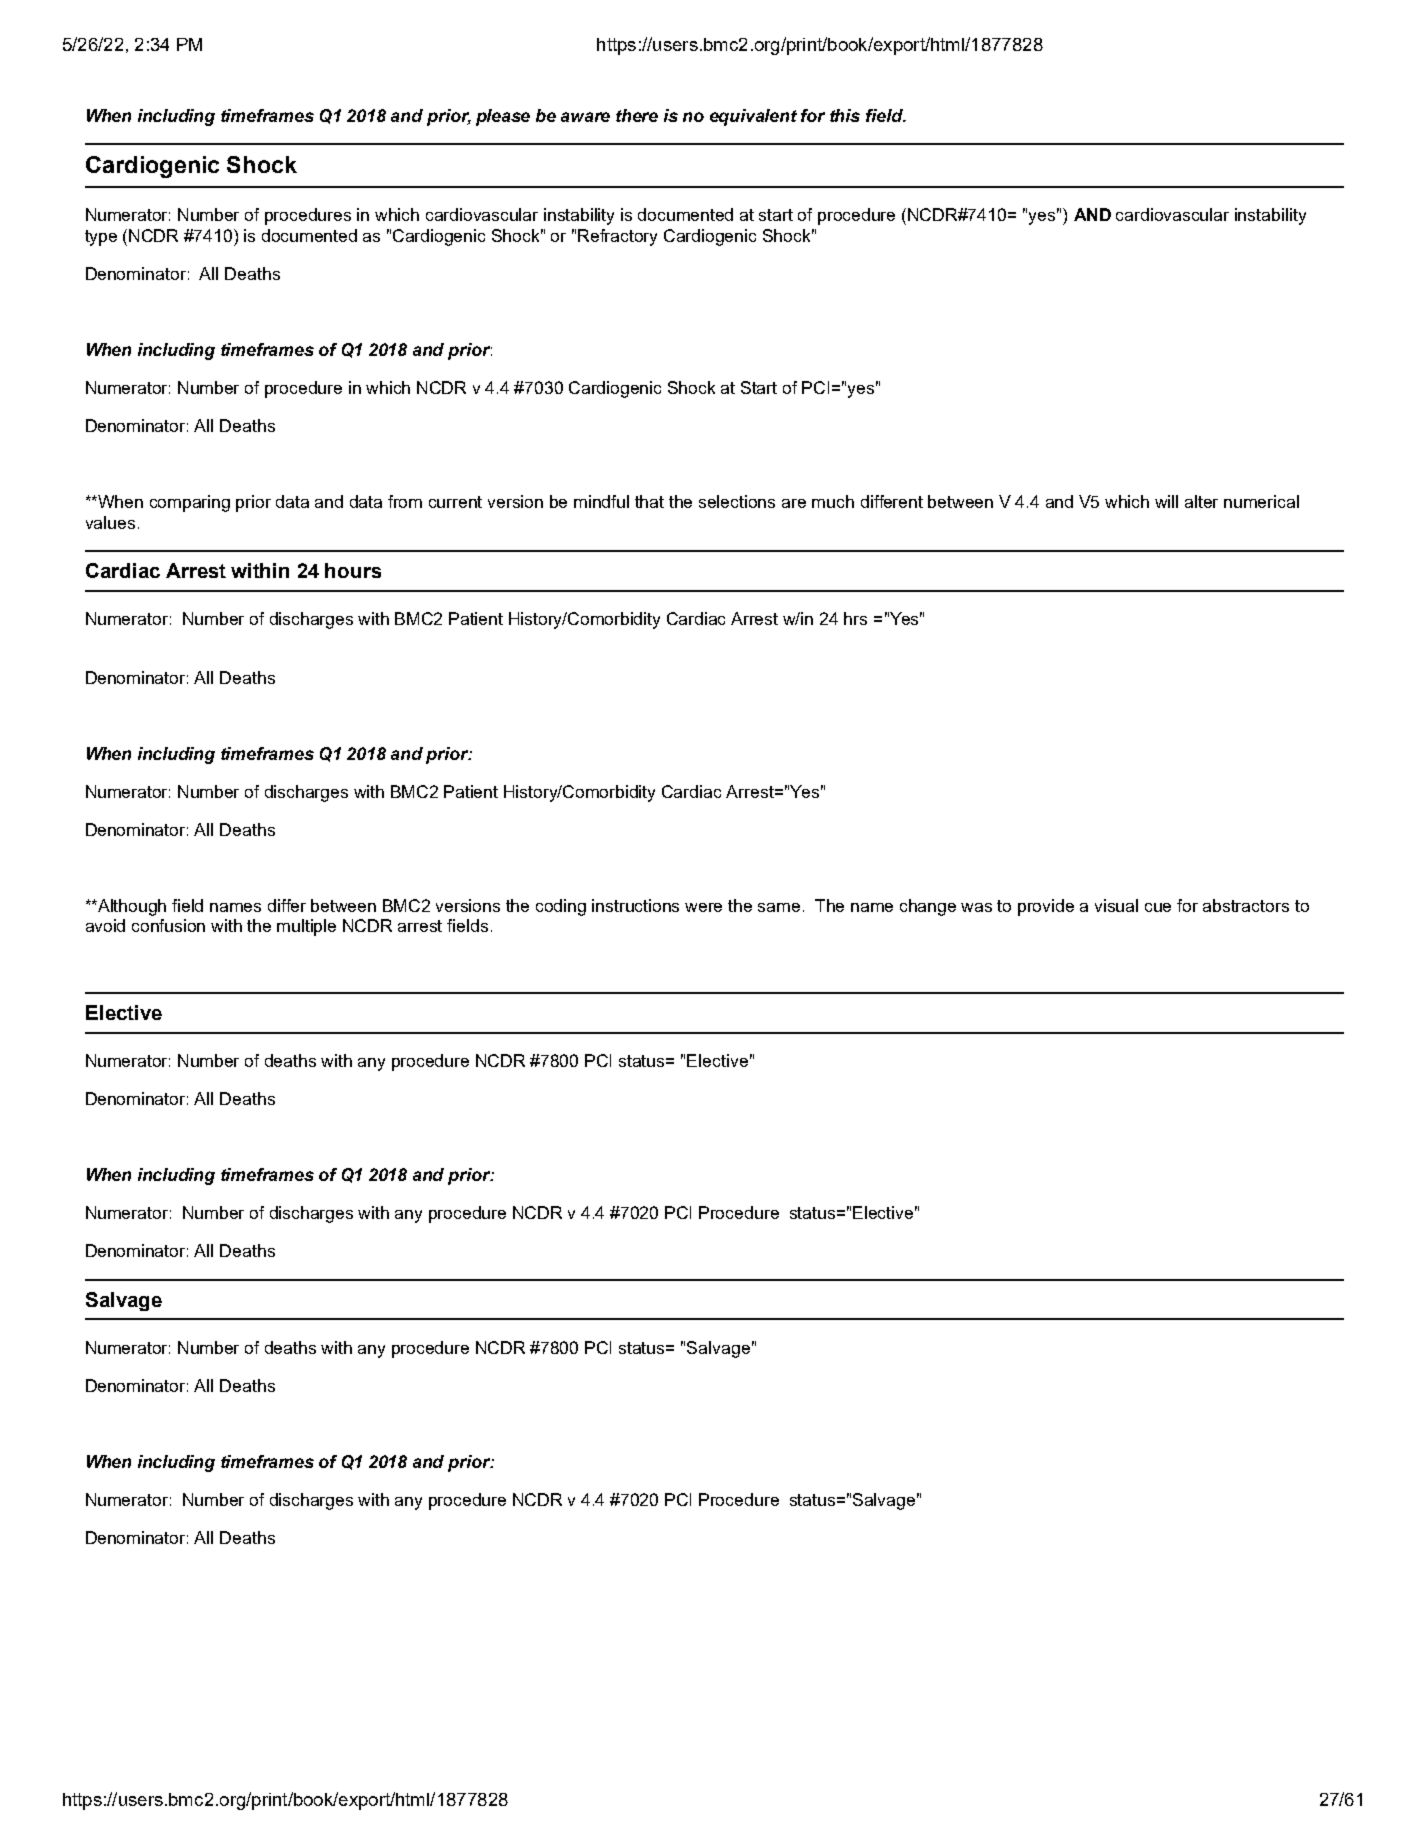 The height and width of the screenshot is (1846, 1427). Describe the element at coordinates (503, 117) in the screenshot. I see `please` at that location.
